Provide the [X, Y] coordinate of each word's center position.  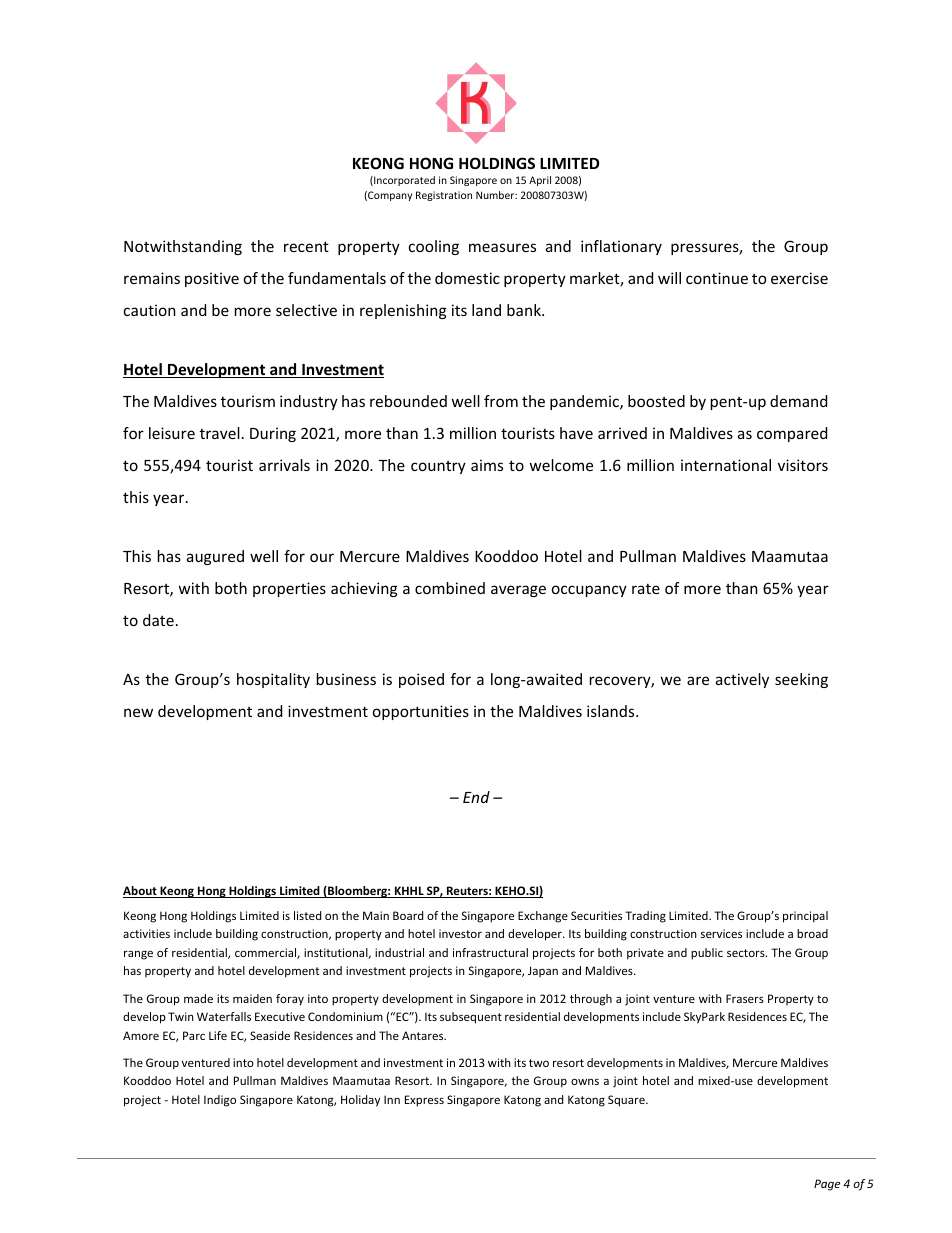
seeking [801, 680]
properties [289, 589]
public [707, 954]
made [198, 998]
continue [717, 278]
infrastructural [490, 952]
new [138, 712]
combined [450, 588]
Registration [444, 196]
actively [742, 680]
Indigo [220, 1101]
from [501, 401]
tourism [248, 401]
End [476, 797]
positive [212, 279]
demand [798, 401]
